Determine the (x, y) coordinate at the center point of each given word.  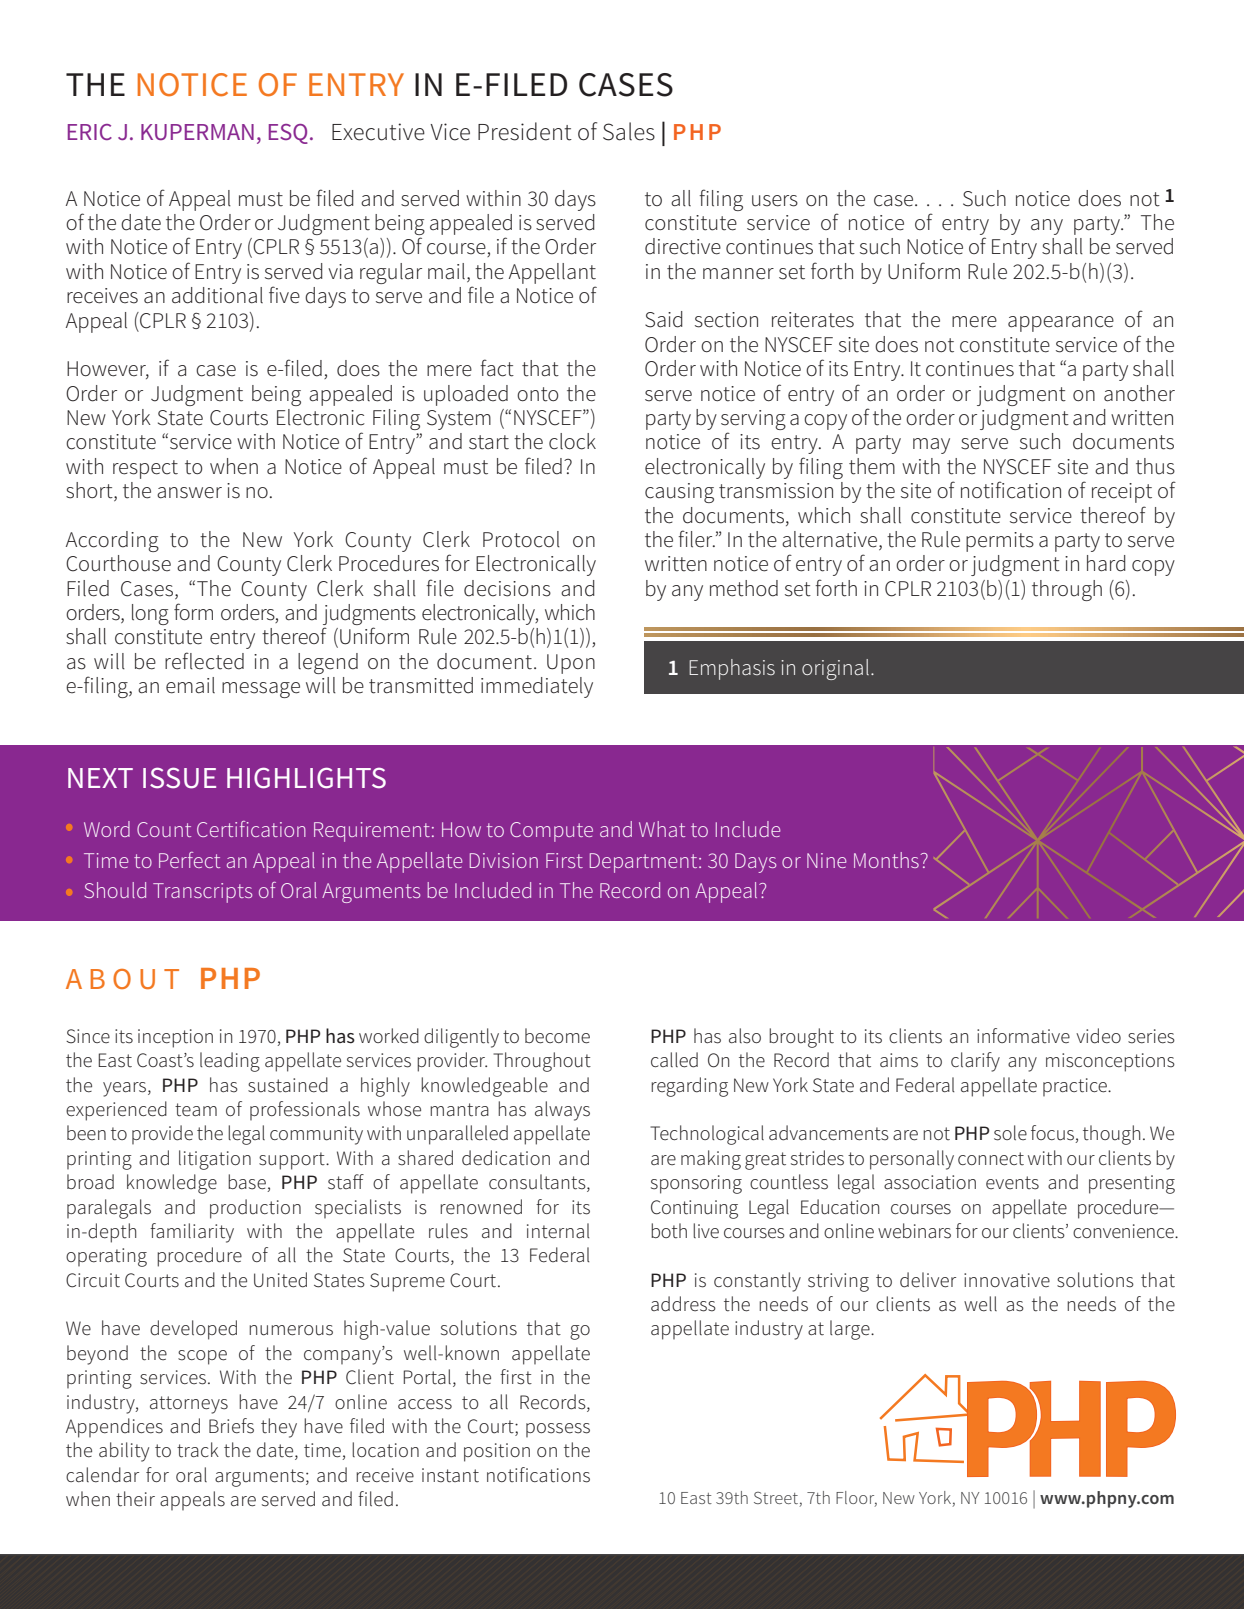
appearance (1061, 324)
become (557, 1036)
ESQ (288, 134)
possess (558, 1430)
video (1098, 1036)
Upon (571, 664)
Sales (629, 131)
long (150, 614)
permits (1000, 542)
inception (175, 1038)
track (198, 1450)
